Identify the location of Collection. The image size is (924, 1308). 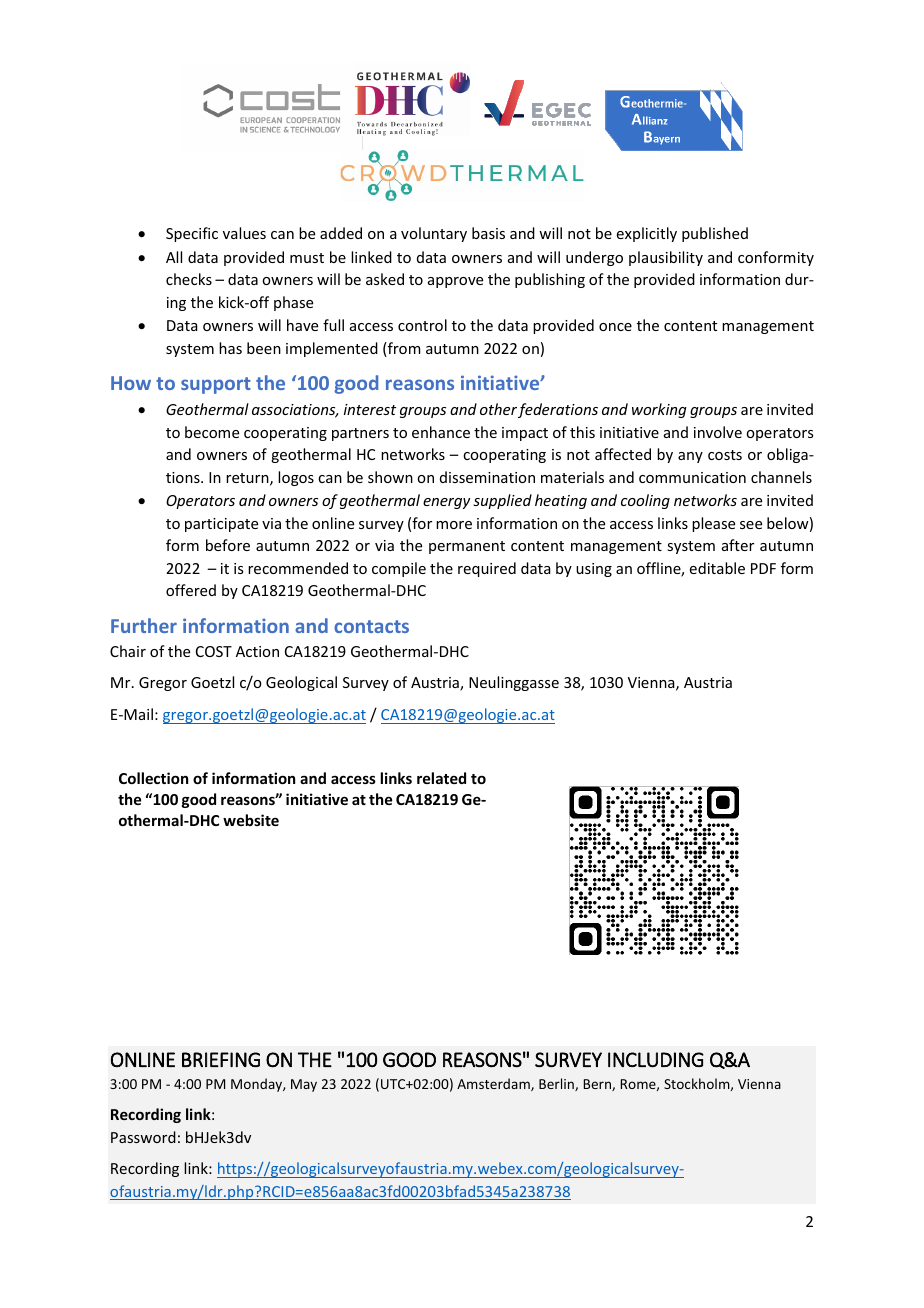
(153, 778).
